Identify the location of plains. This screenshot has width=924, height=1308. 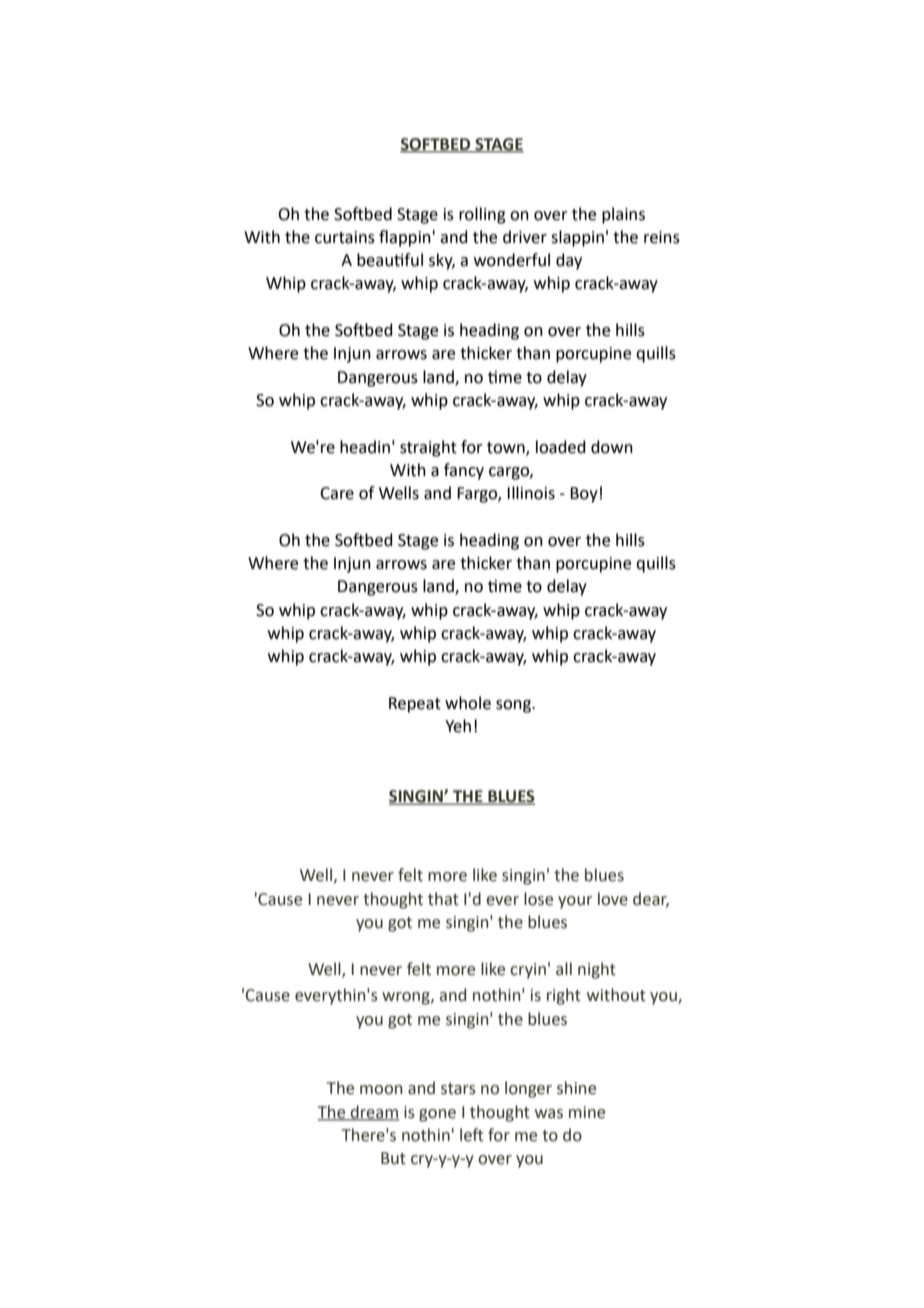
(623, 215).
